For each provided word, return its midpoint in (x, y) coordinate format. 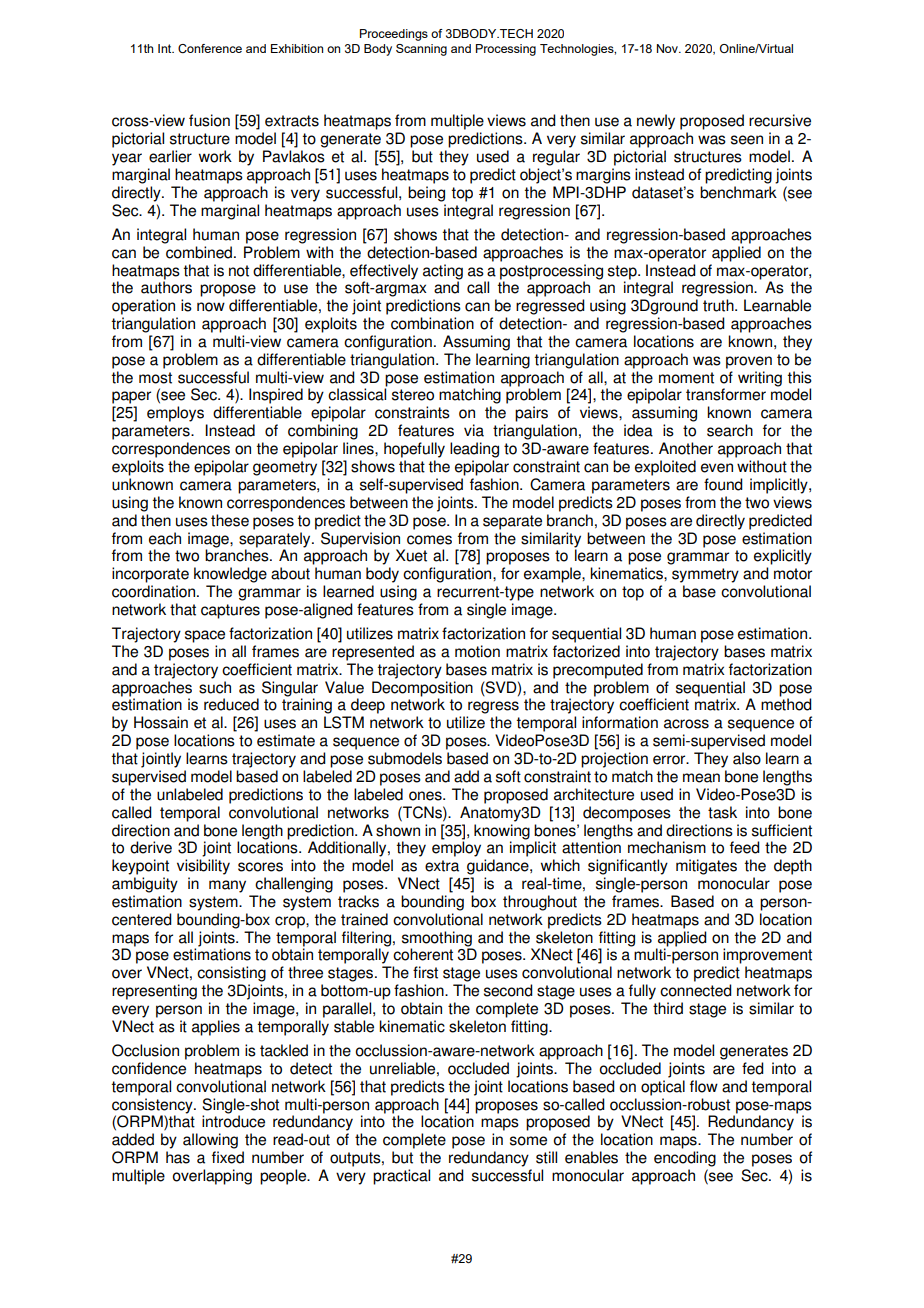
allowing (210, 1141)
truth (719, 305)
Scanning (421, 50)
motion (477, 651)
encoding (685, 1159)
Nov (668, 48)
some (528, 1141)
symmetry (705, 575)
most (155, 378)
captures (230, 611)
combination (432, 323)
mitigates (706, 867)
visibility (203, 867)
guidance (499, 867)
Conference (210, 48)
